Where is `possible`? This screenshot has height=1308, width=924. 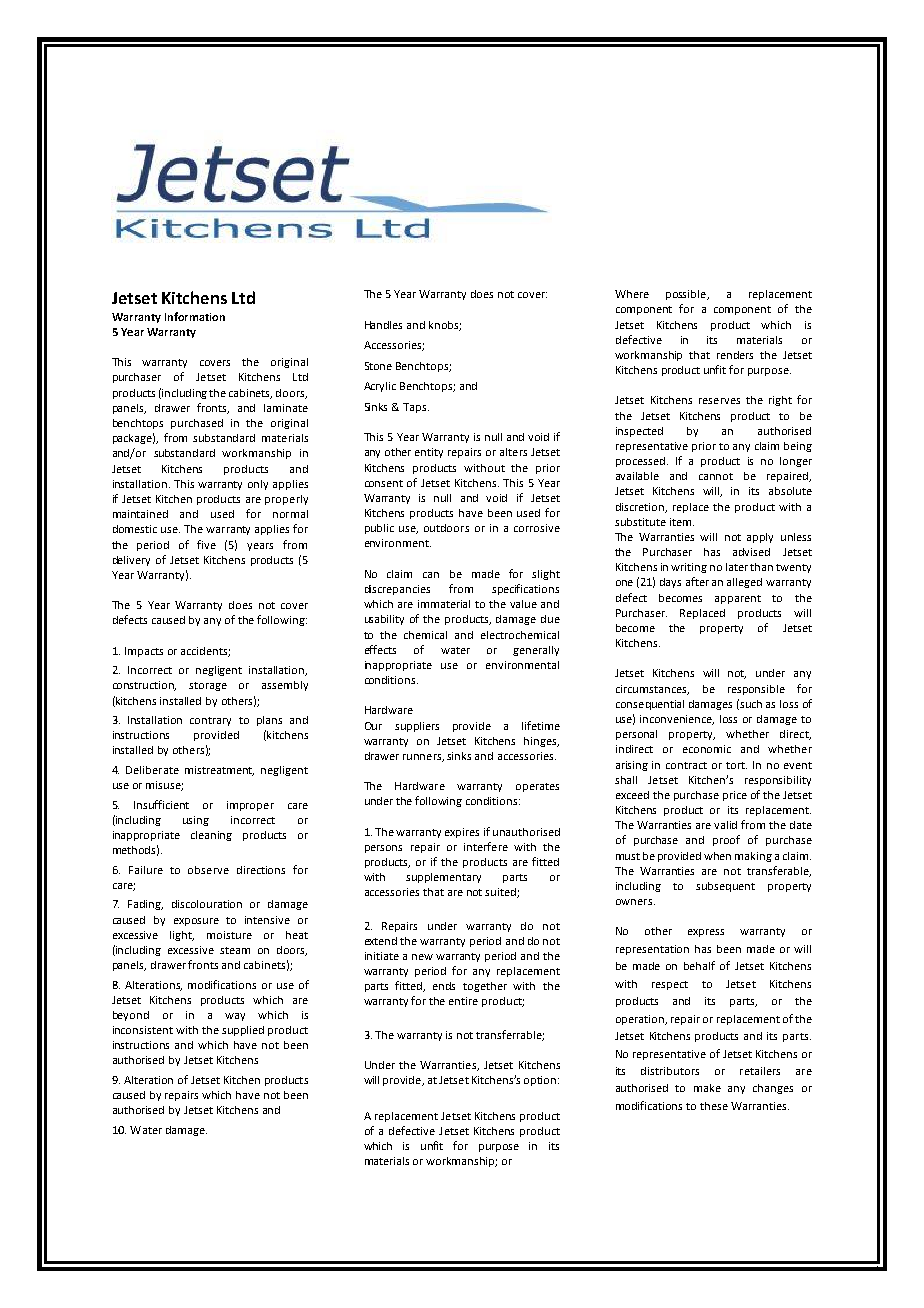 possible is located at coordinates (687, 295).
